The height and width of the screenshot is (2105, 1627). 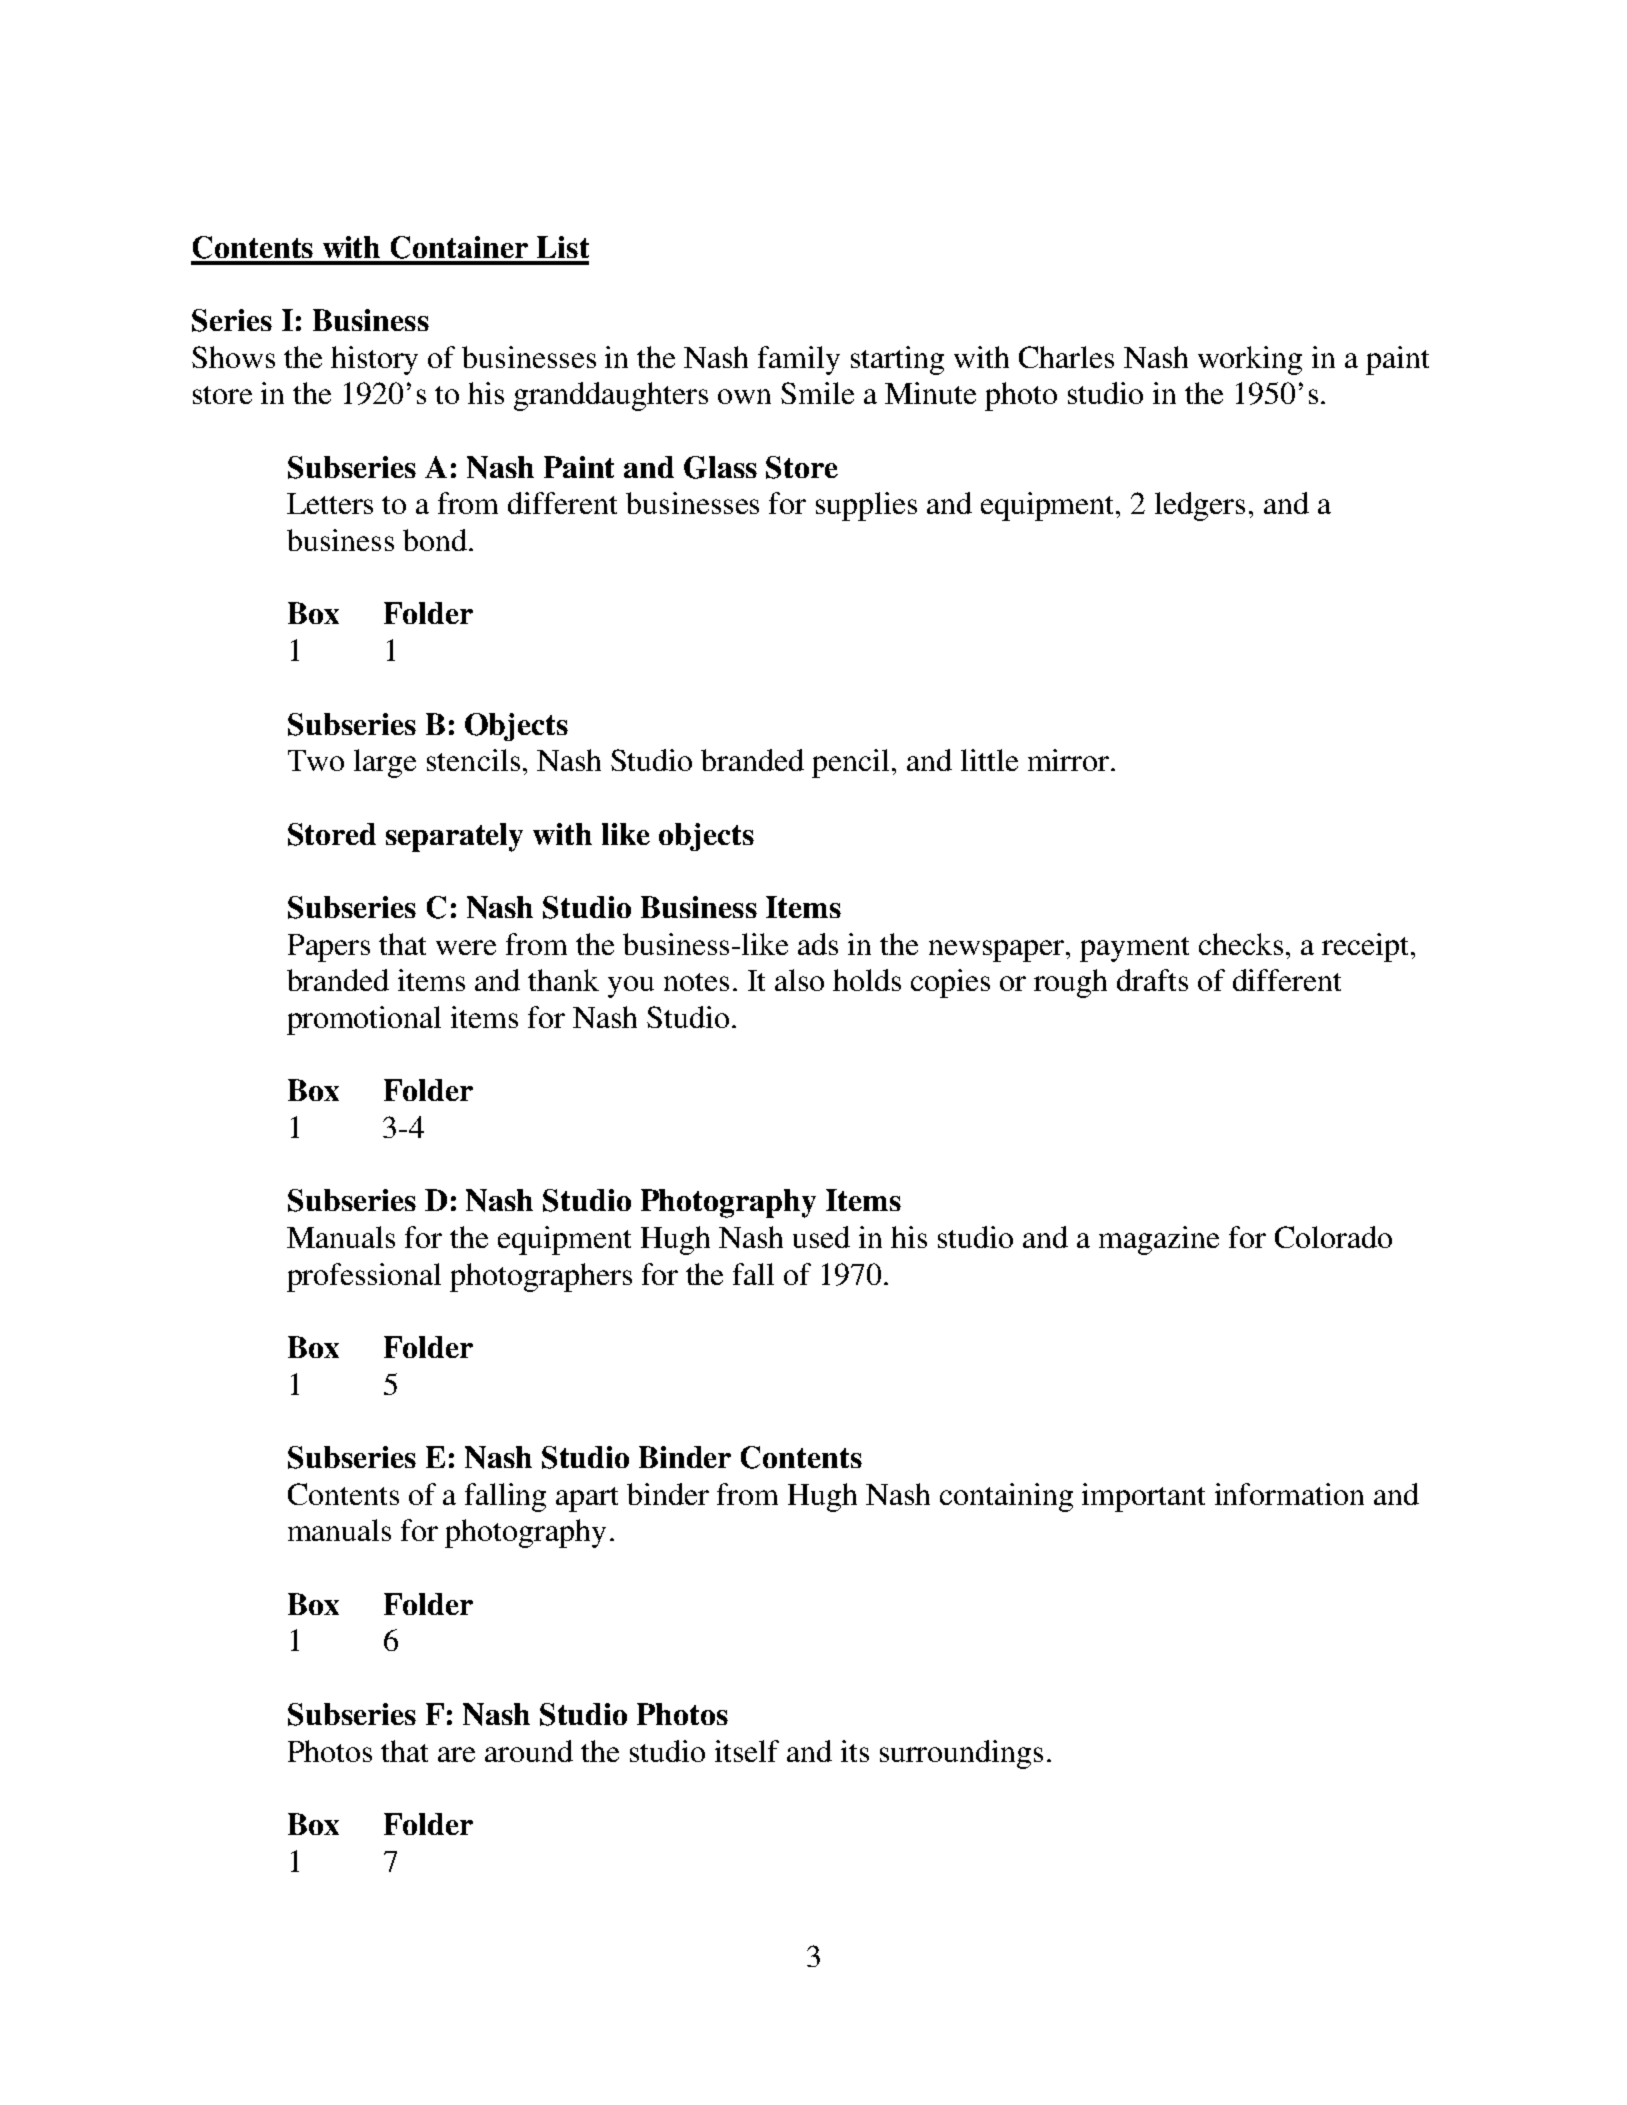 What do you see at coordinates (747, 1751) in the screenshot?
I see `itself` at bounding box center [747, 1751].
